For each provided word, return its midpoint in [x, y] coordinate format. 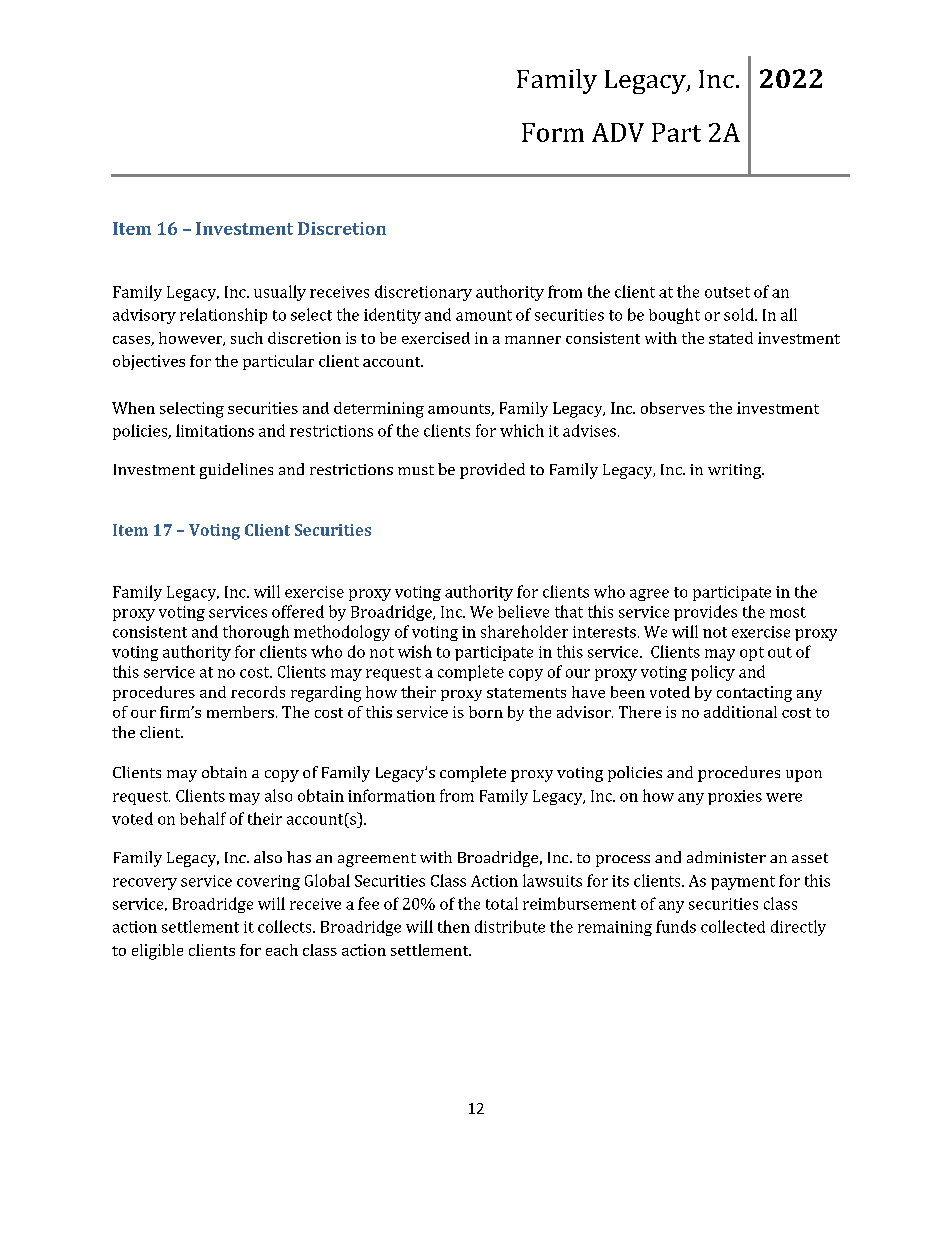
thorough [256, 633]
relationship [223, 316]
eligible [157, 952]
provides [705, 613]
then [454, 926]
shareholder [524, 631]
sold [740, 314]
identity [392, 316]
